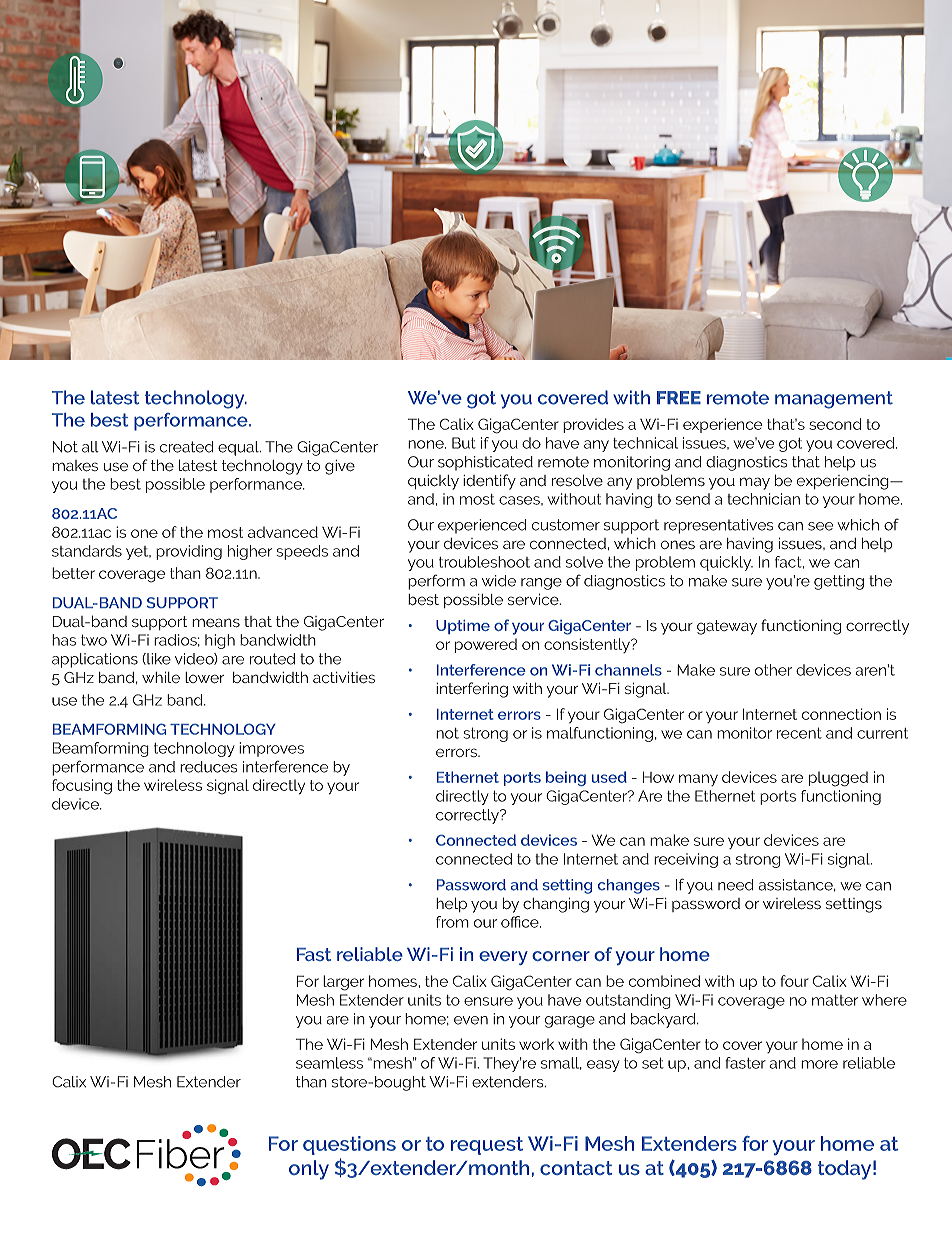 The width and height of the document is (952, 1233). I want to click on second, so click(835, 424).
